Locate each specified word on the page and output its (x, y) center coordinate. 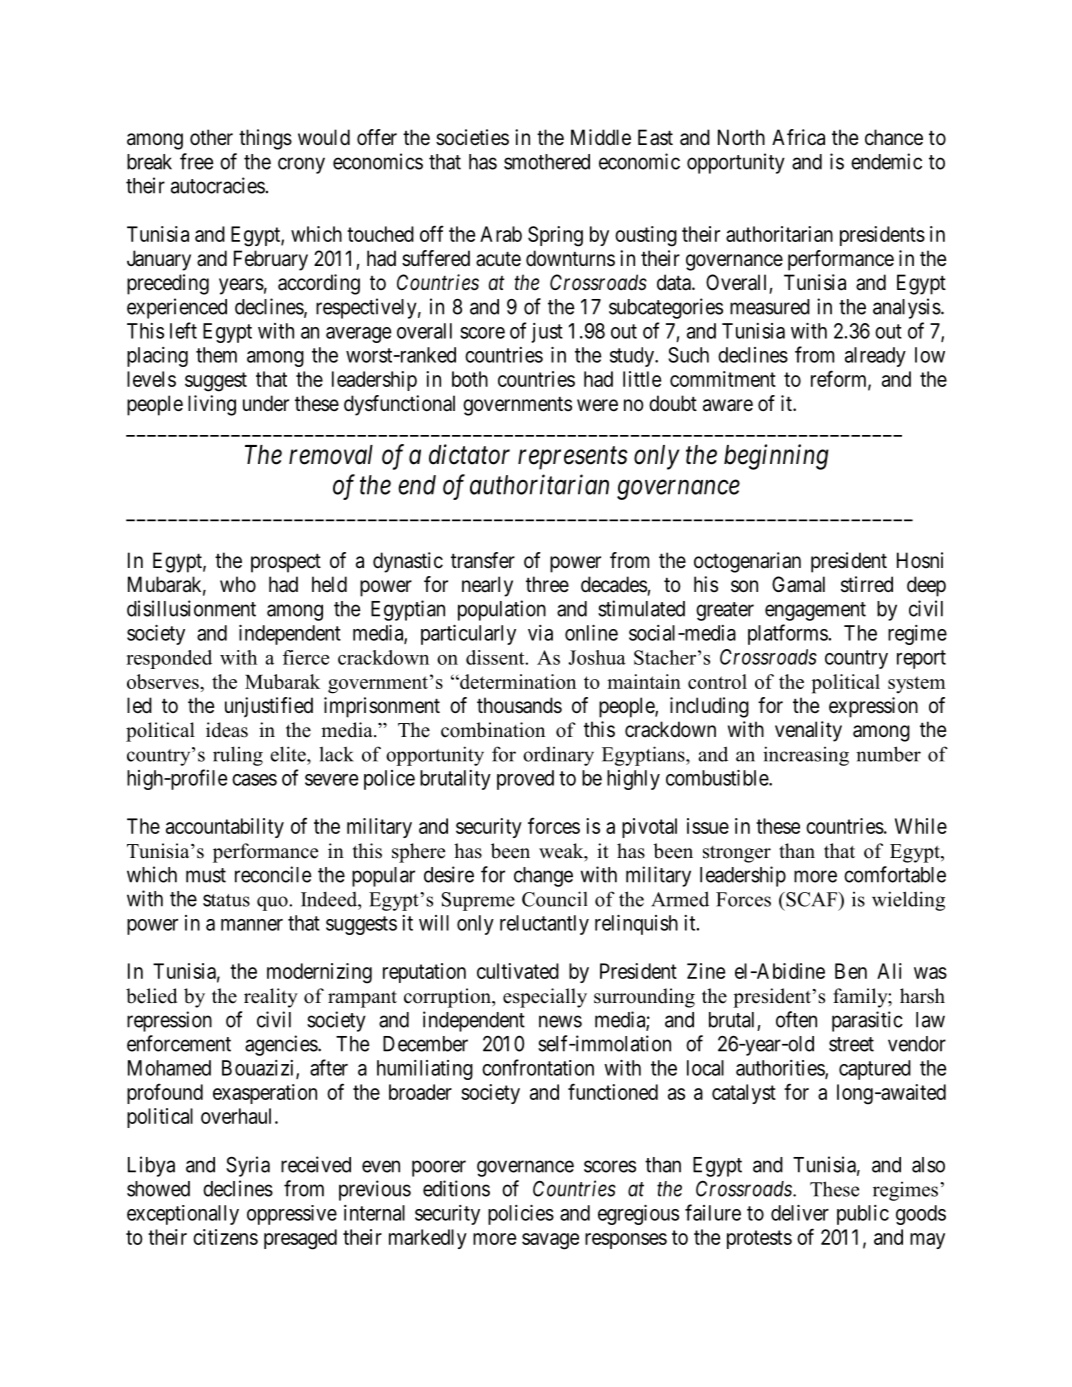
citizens (225, 1237)
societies (472, 137)
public (863, 1215)
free (197, 161)
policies (521, 1215)
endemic (886, 161)
